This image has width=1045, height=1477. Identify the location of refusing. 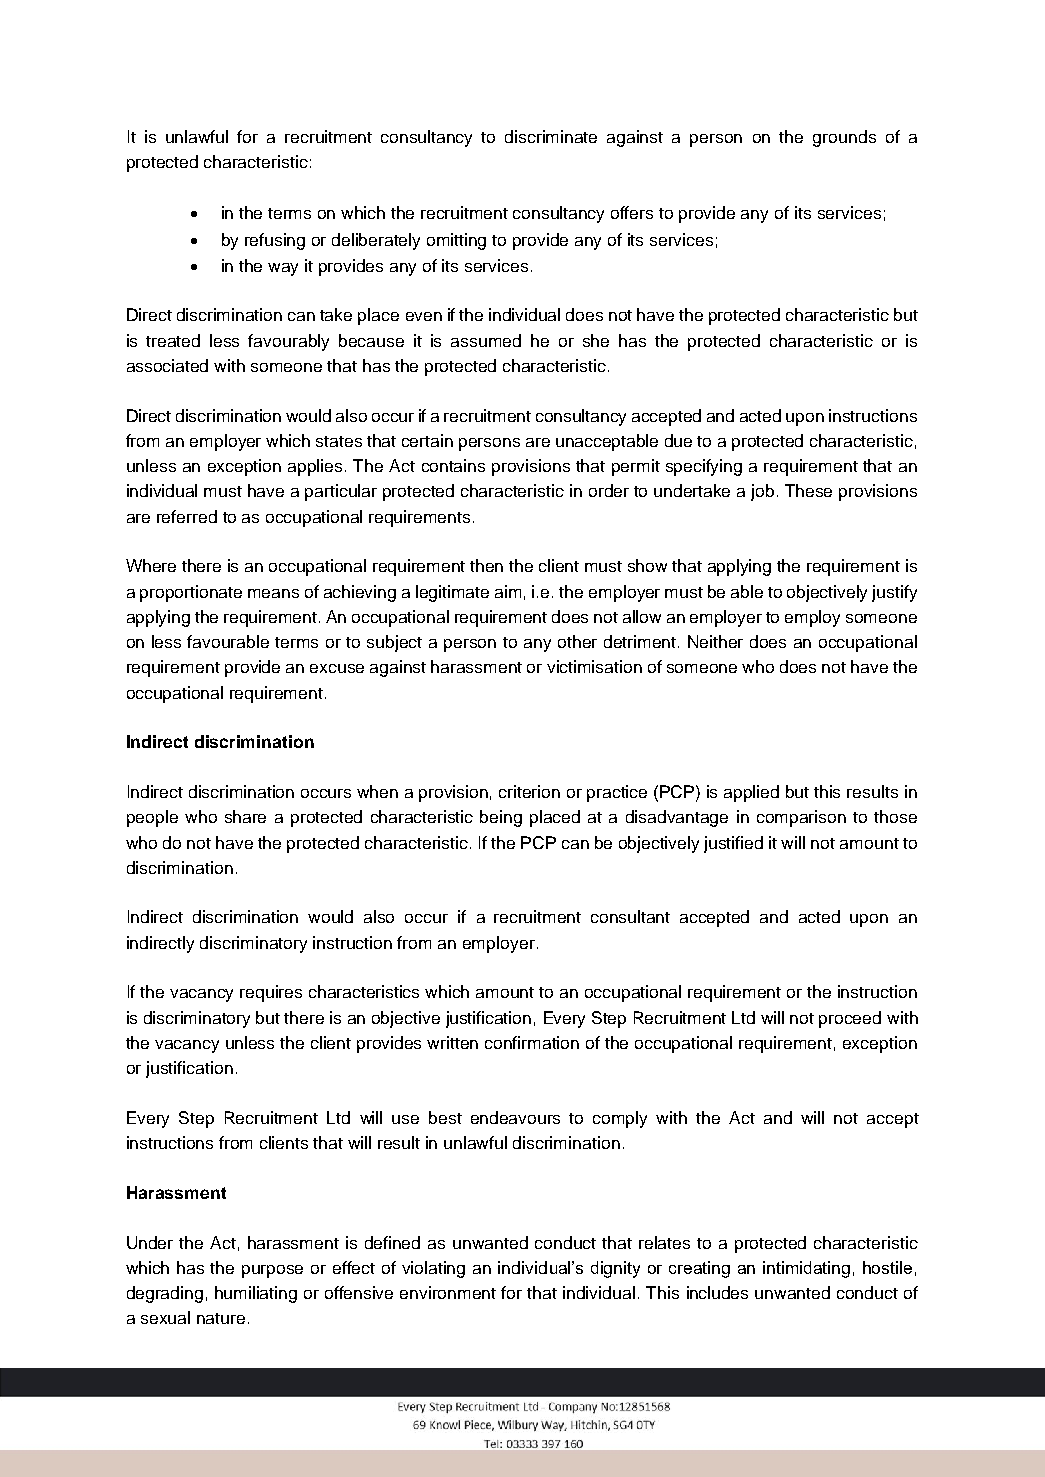
(275, 241).
